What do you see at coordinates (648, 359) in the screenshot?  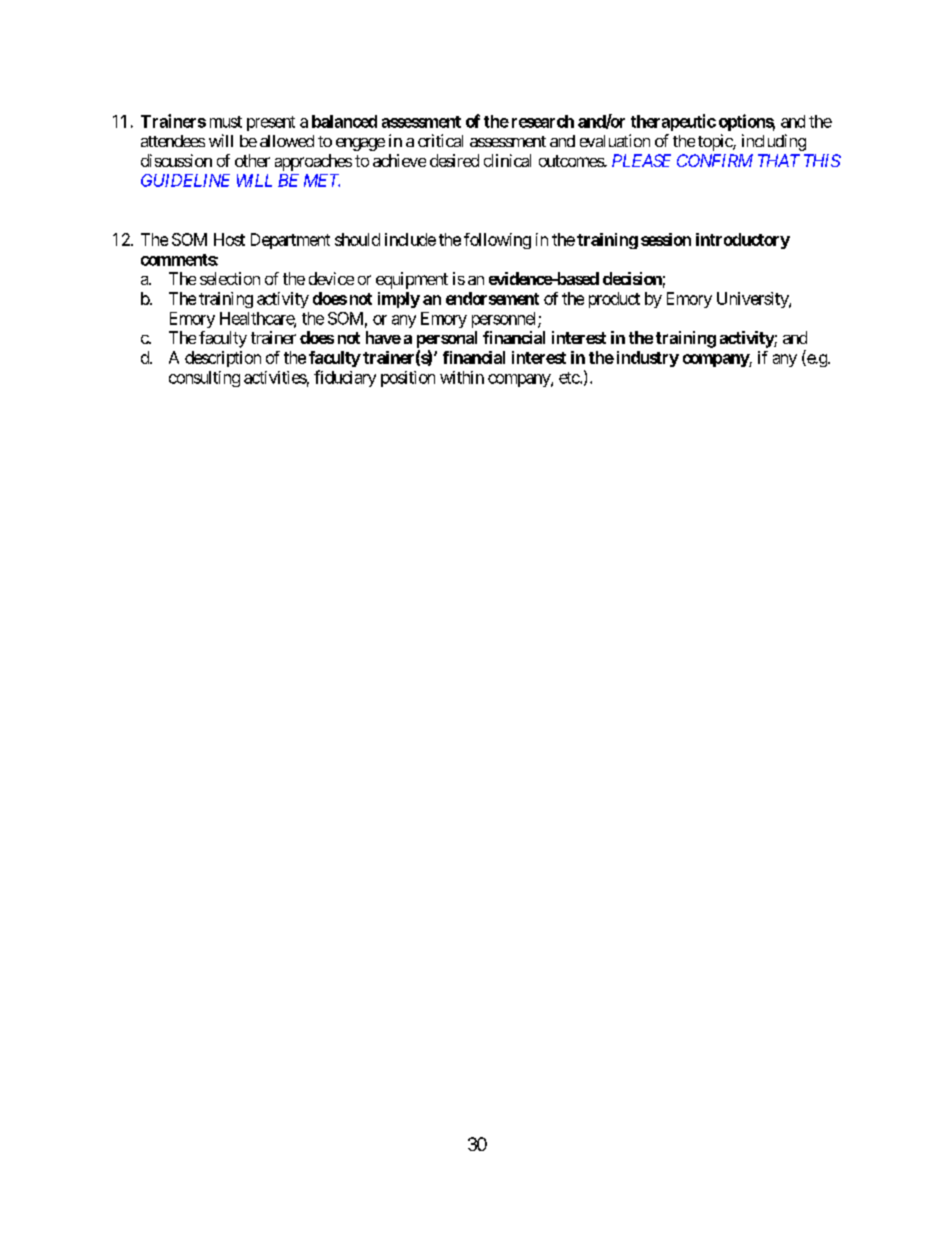 I see `industry` at bounding box center [648, 359].
